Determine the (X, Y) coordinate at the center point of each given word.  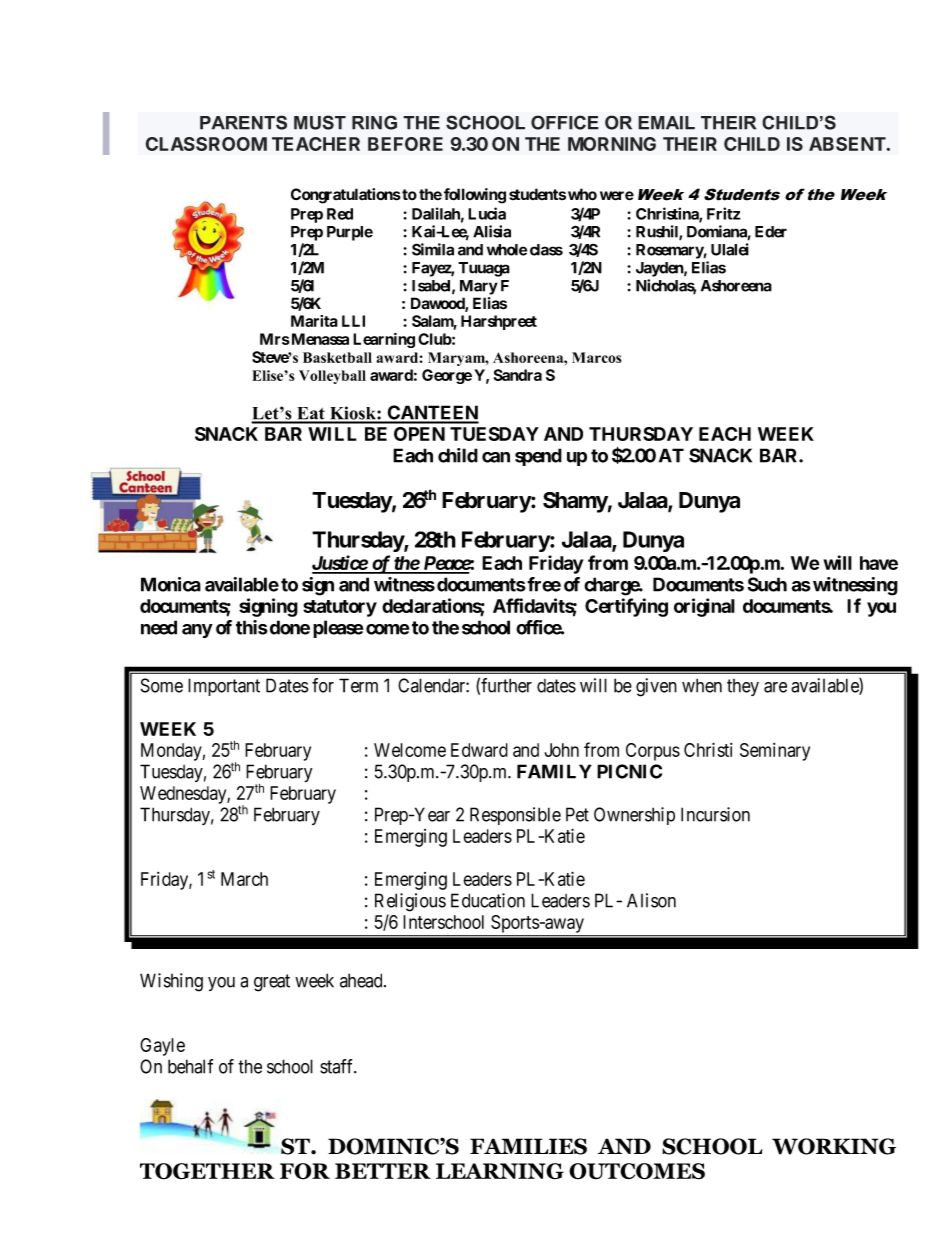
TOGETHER (207, 1171)
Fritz (724, 213)
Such (767, 584)
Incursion (715, 814)
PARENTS (243, 122)
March (244, 879)
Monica (171, 584)
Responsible (515, 816)
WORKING (834, 1146)
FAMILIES (528, 1146)
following (475, 196)
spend (538, 457)
